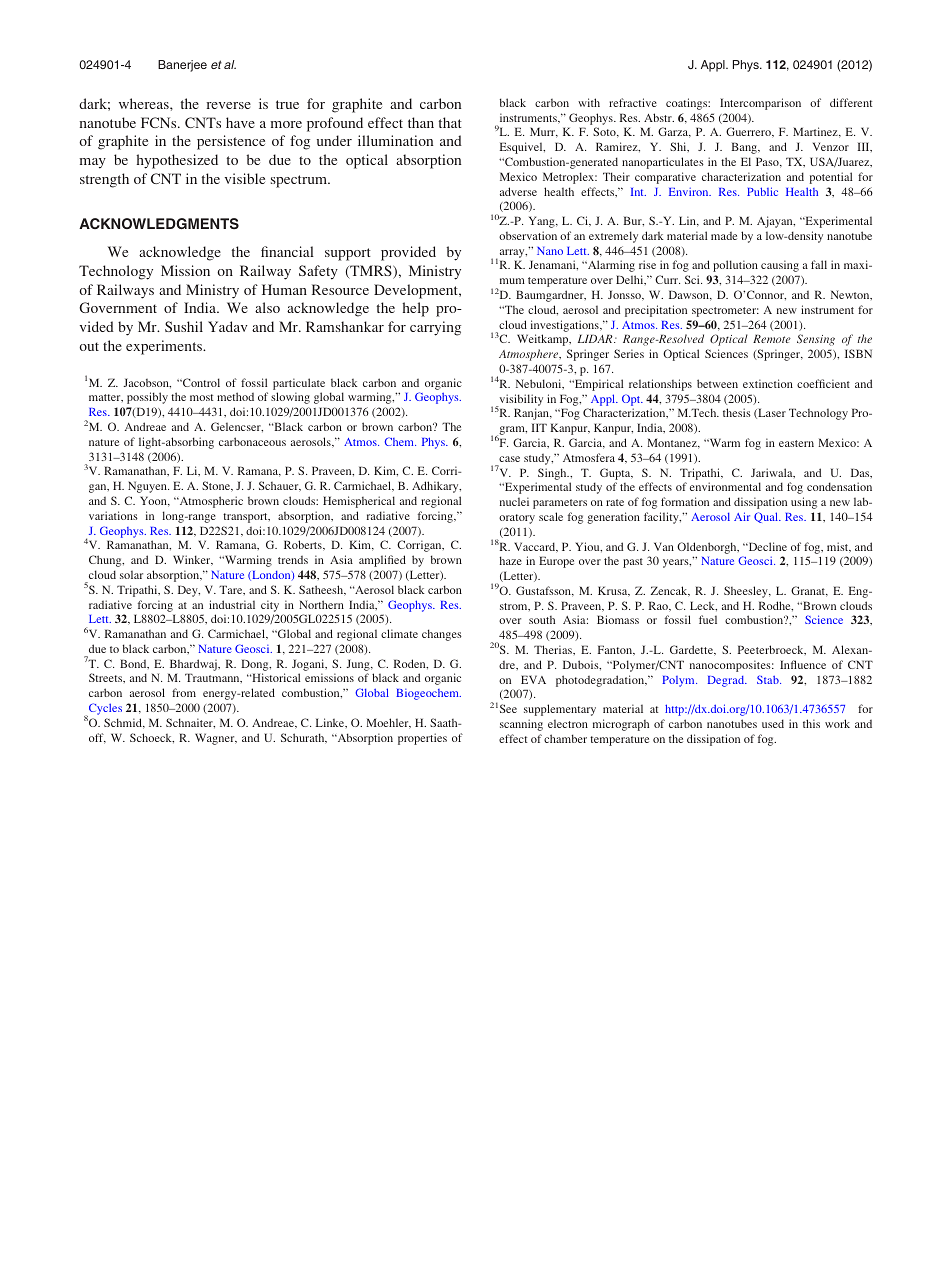 Image resolution: width=952 pixels, height=1261 pixels. What do you see at coordinates (520, 400) in the document?
I see `visibility` at bounding box center [520, 400].
